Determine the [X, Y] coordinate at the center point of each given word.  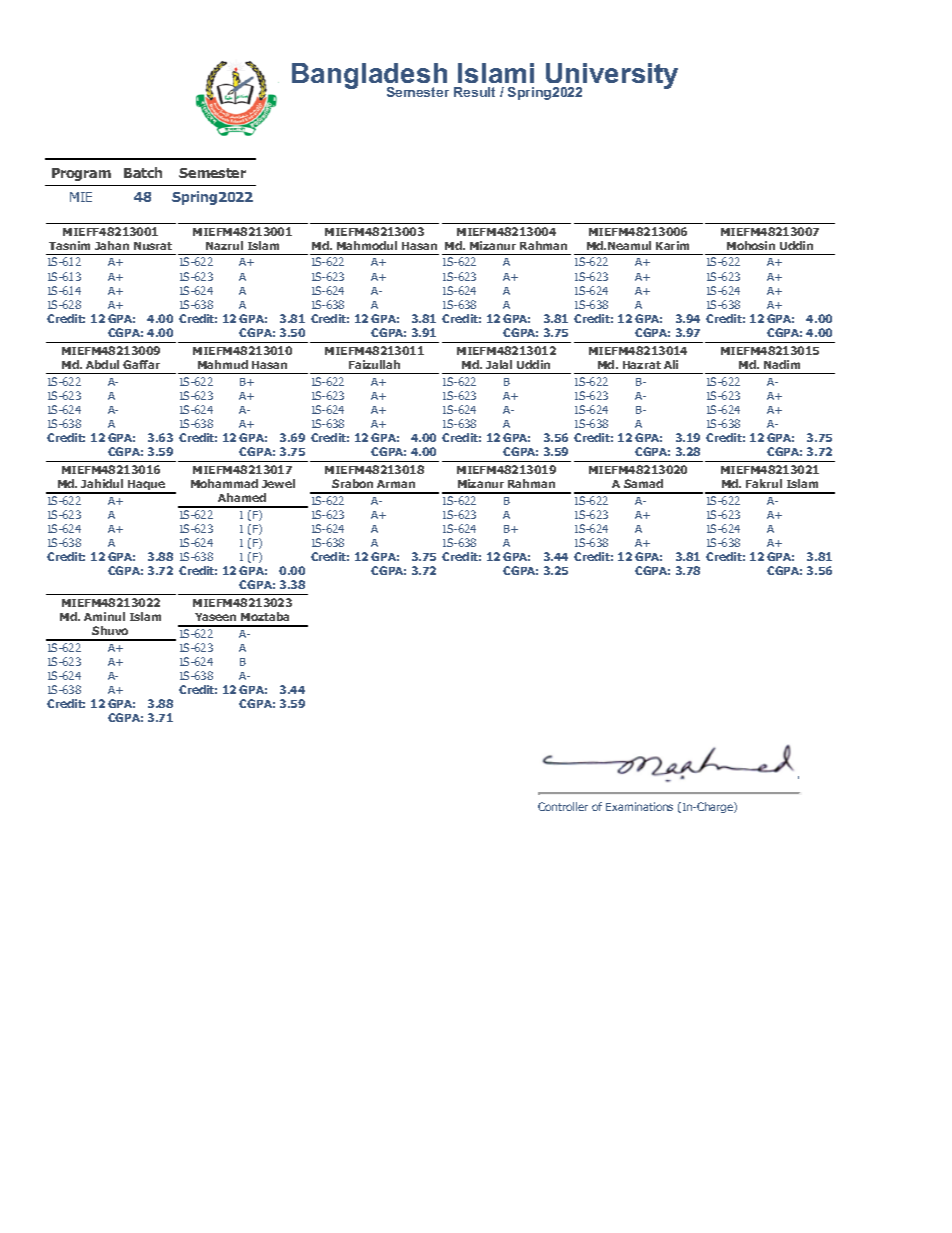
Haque [146, 487]
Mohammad [224, 483]
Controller [563, 806]
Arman [396, 484]
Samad [643, 483]
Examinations [639, 806]
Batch [143, 172]
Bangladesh [370, 77]
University [611, 77]
